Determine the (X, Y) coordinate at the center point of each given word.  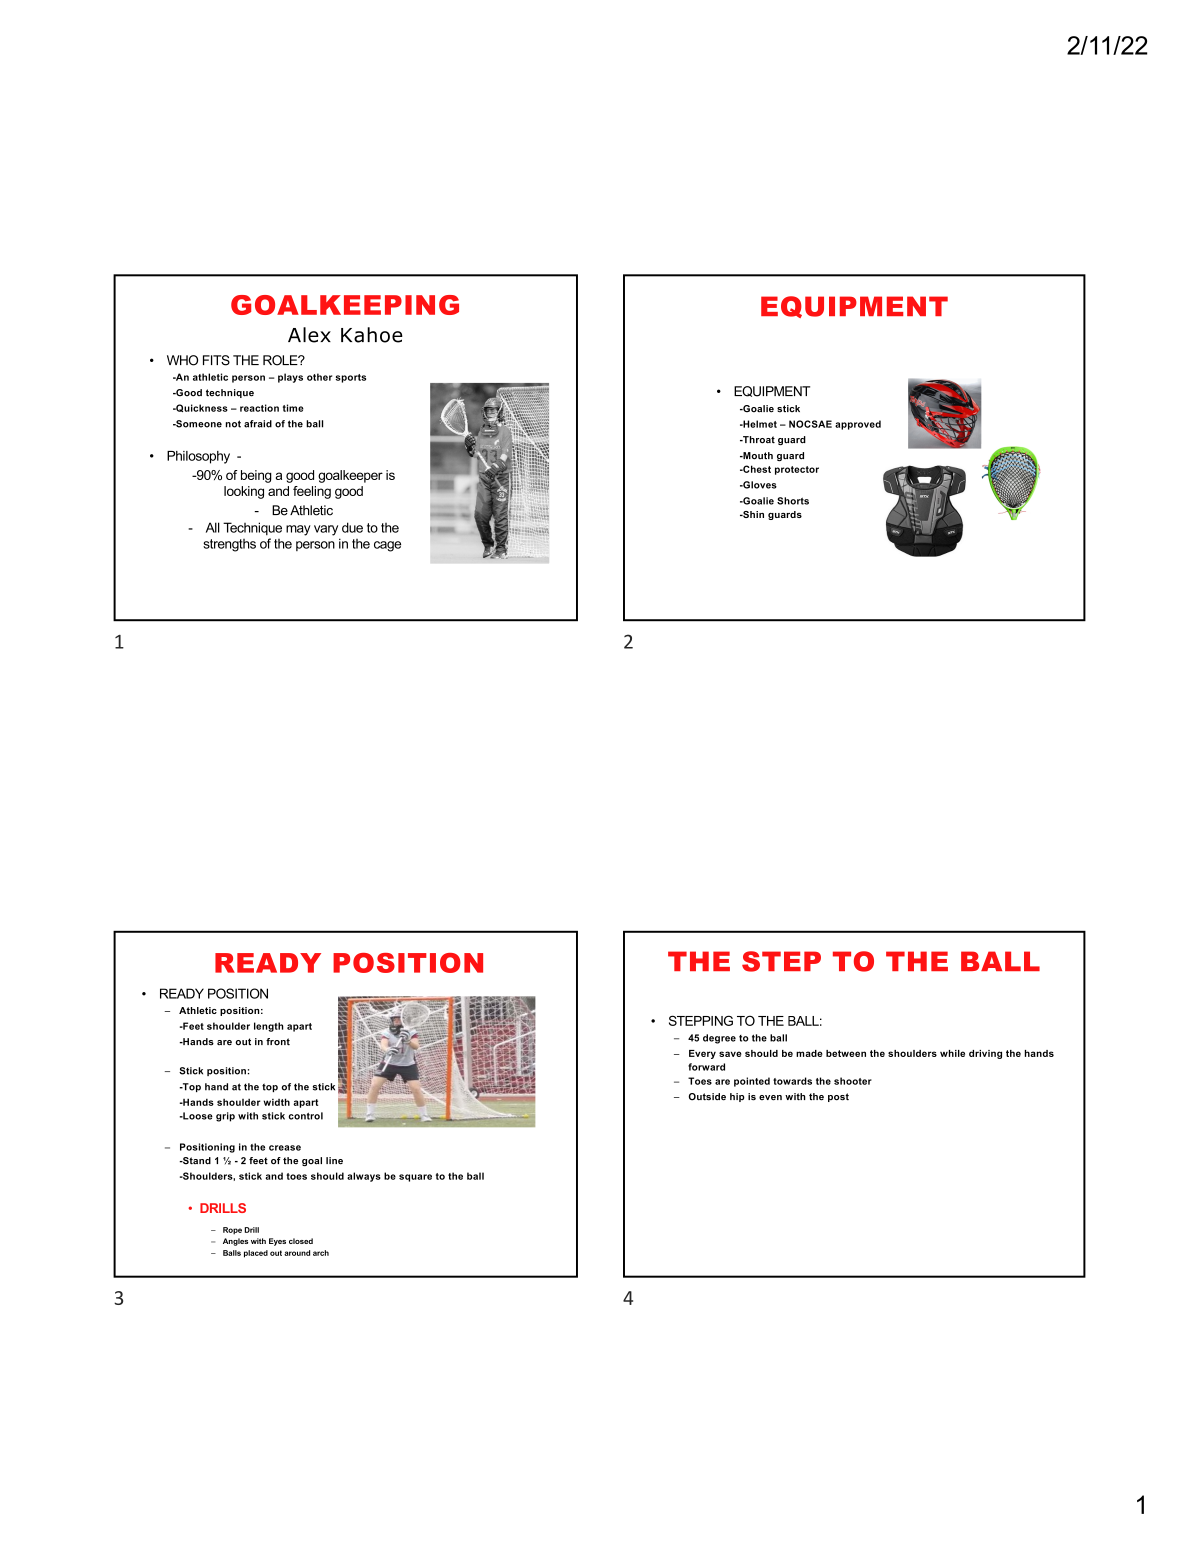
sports (351, 378)
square (415, 1178)
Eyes (277, 1242)
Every (702, 1054)
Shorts (793, 501)
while (952, 1053)
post (838, 1097)
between (846, 1053)
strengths (229, 545)
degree (719, 1039)
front (278, 1042)
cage (387, 546)
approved (858, 425)
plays (290, 378)
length (269, 1027)
